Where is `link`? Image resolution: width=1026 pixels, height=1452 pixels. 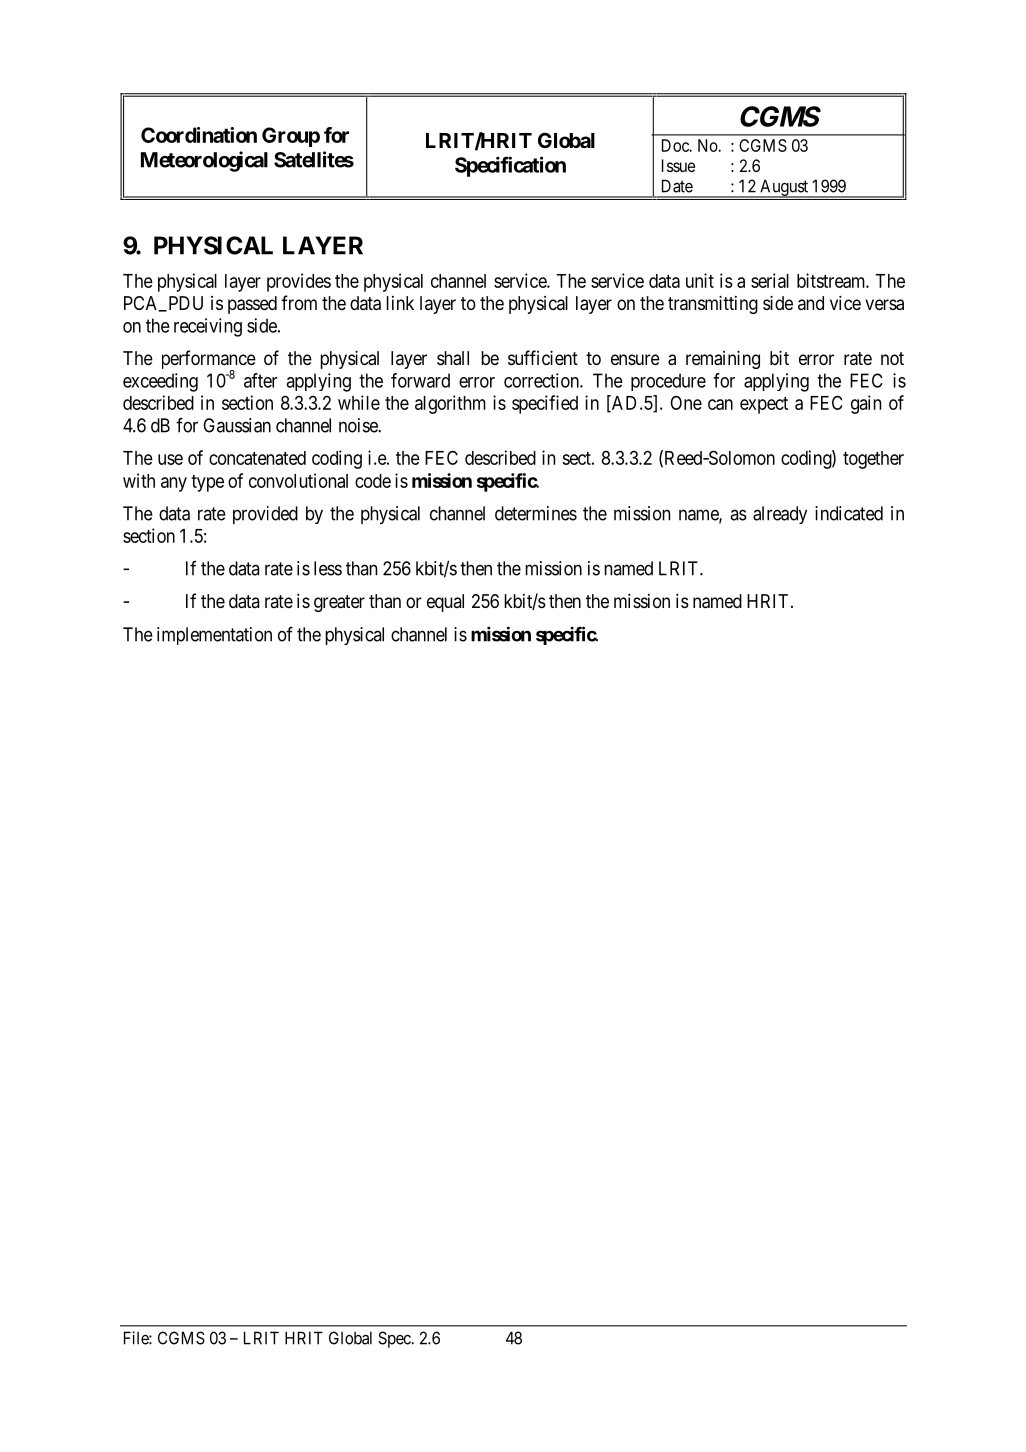 link is located at coordinates (400, 303).
